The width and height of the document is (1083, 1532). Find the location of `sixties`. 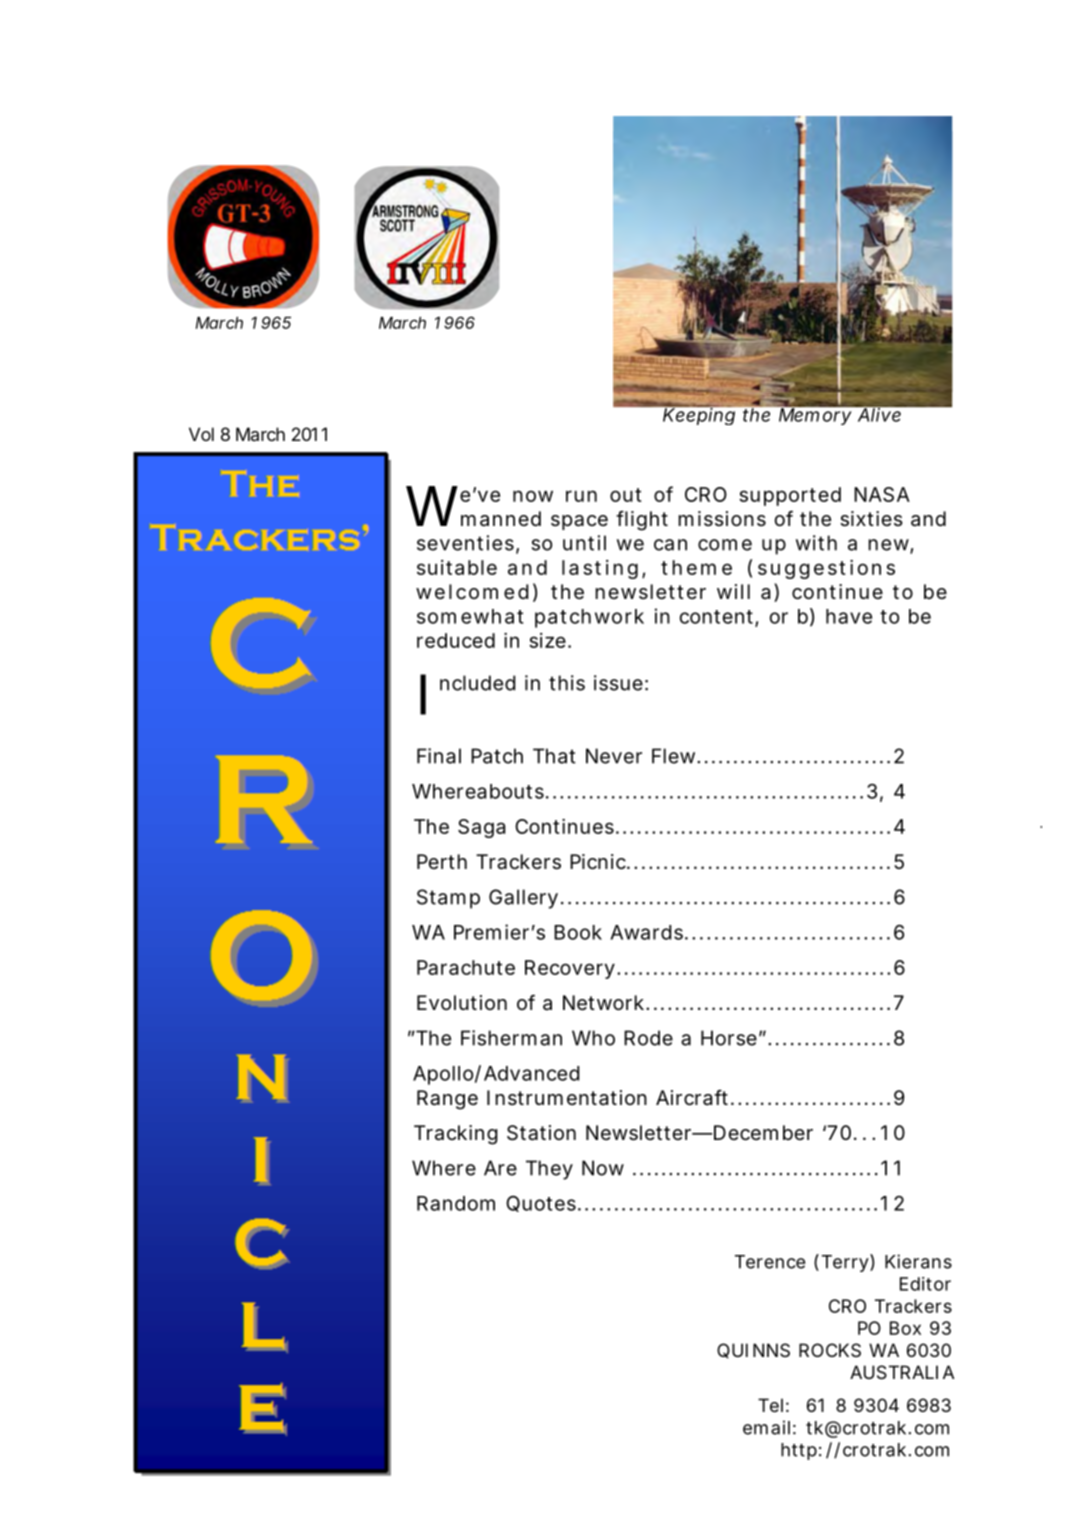

sixties is located at coordinates (871, 519).
